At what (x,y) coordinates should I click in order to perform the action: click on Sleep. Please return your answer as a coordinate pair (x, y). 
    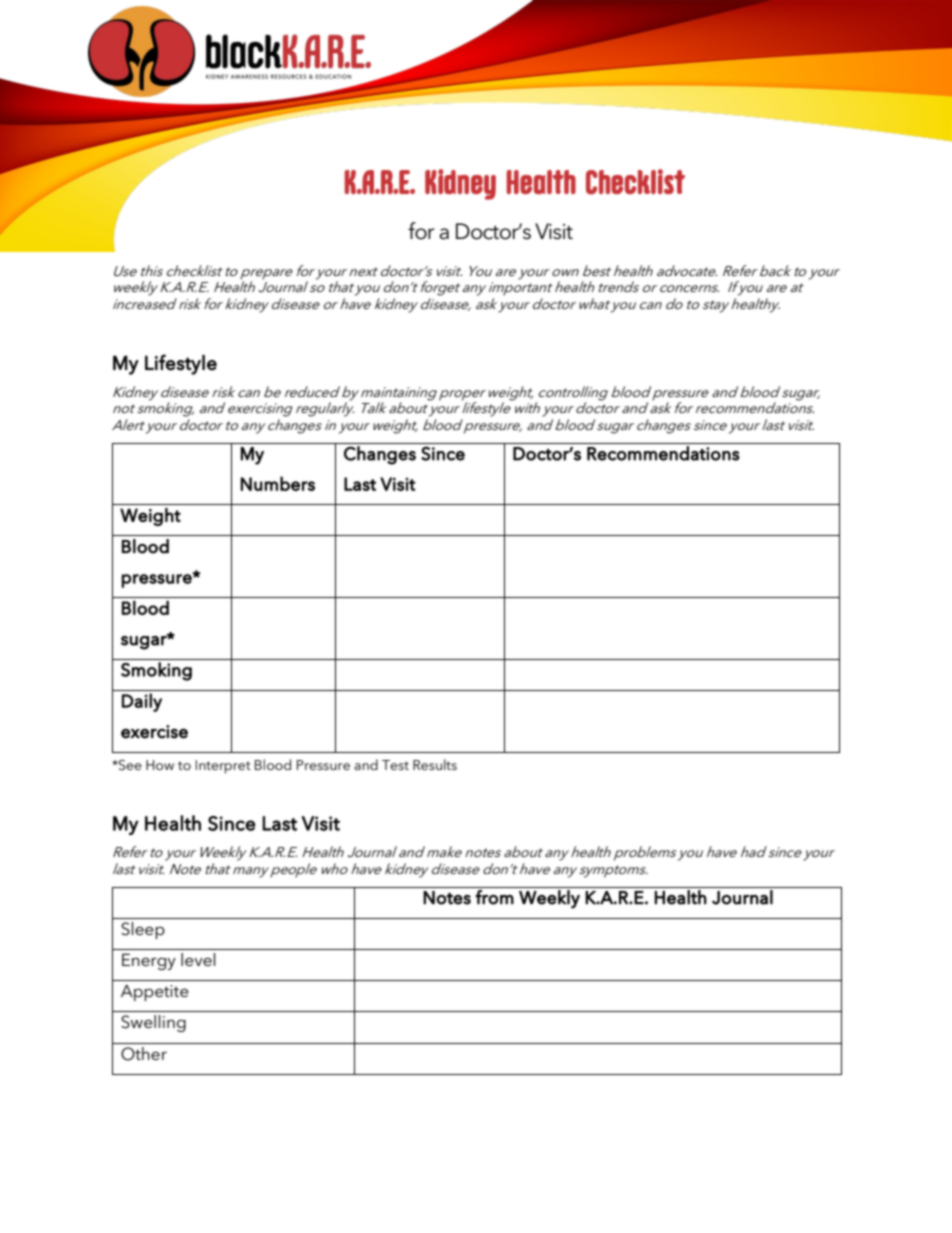
    Looking at the image, I should click on (143, 930).
